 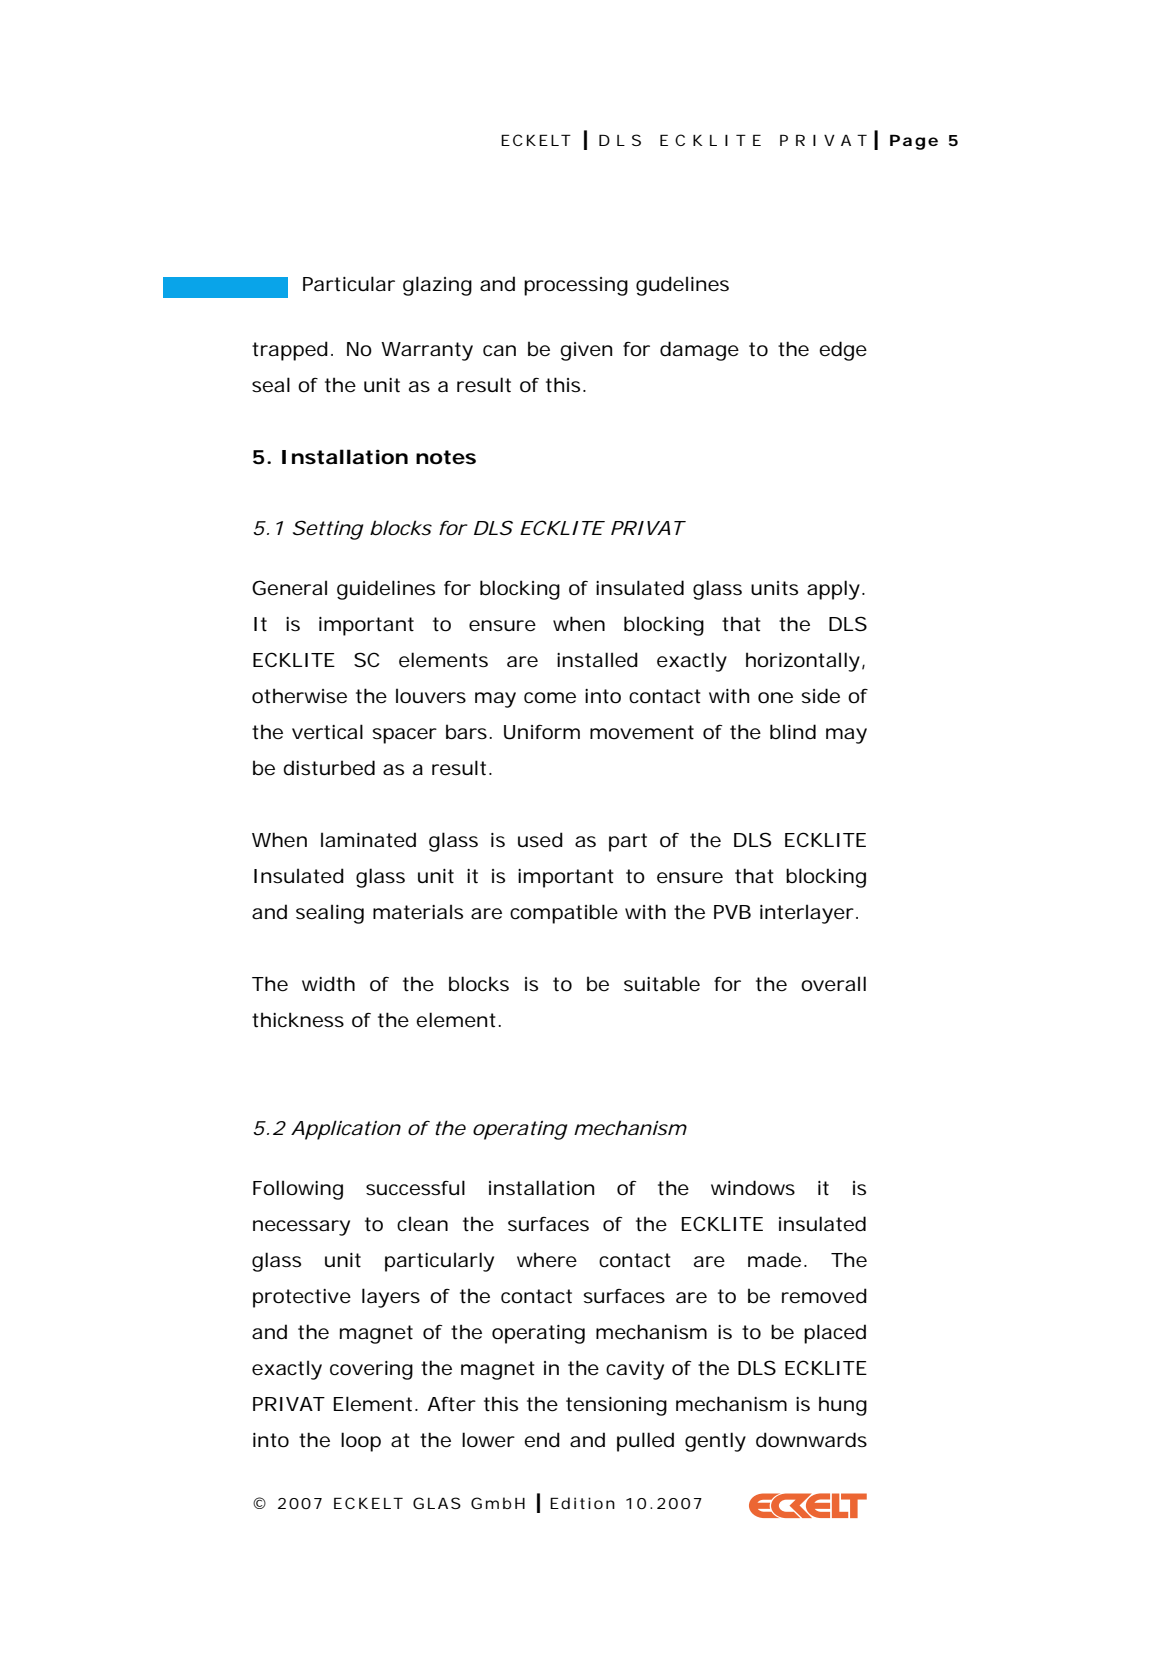 I want to click on materials, so click(x=418, y=912).
